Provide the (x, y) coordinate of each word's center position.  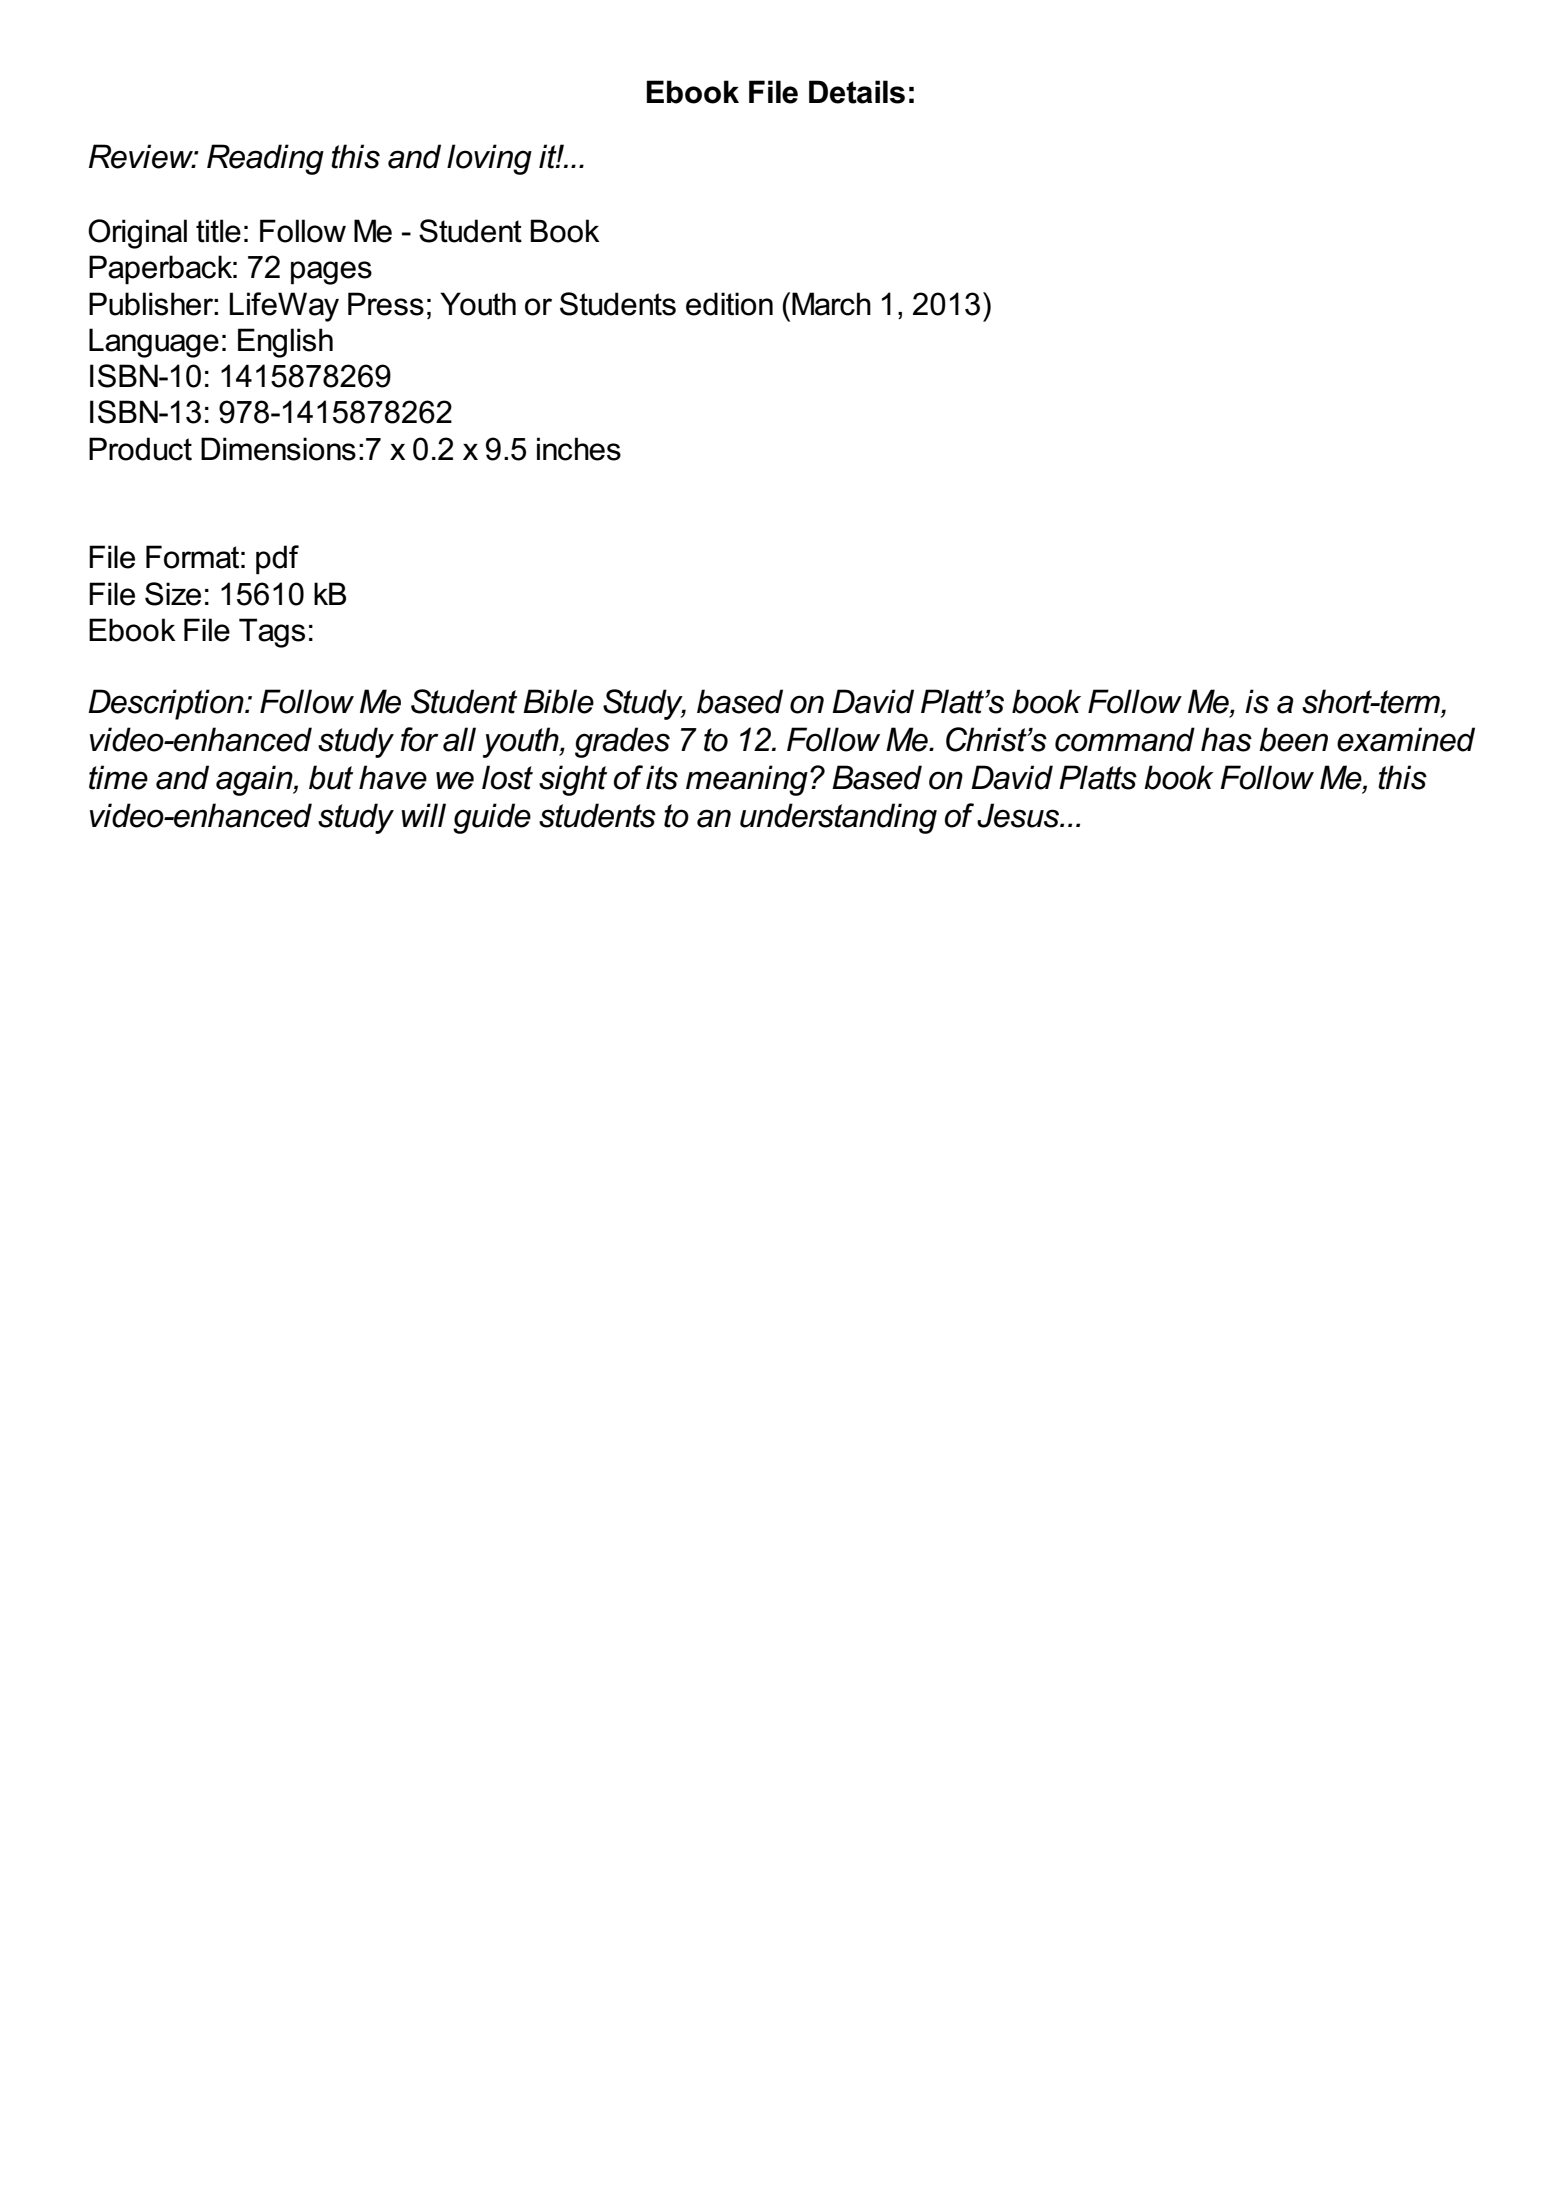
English (285, 343)
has (1226, 739)
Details (857, 92)
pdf (277, 560)
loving (489, 159)
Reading (265, 159)
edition (729, 304)
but (331, 777)
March (831, 304)
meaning (747, 780)
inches (579, 449)
